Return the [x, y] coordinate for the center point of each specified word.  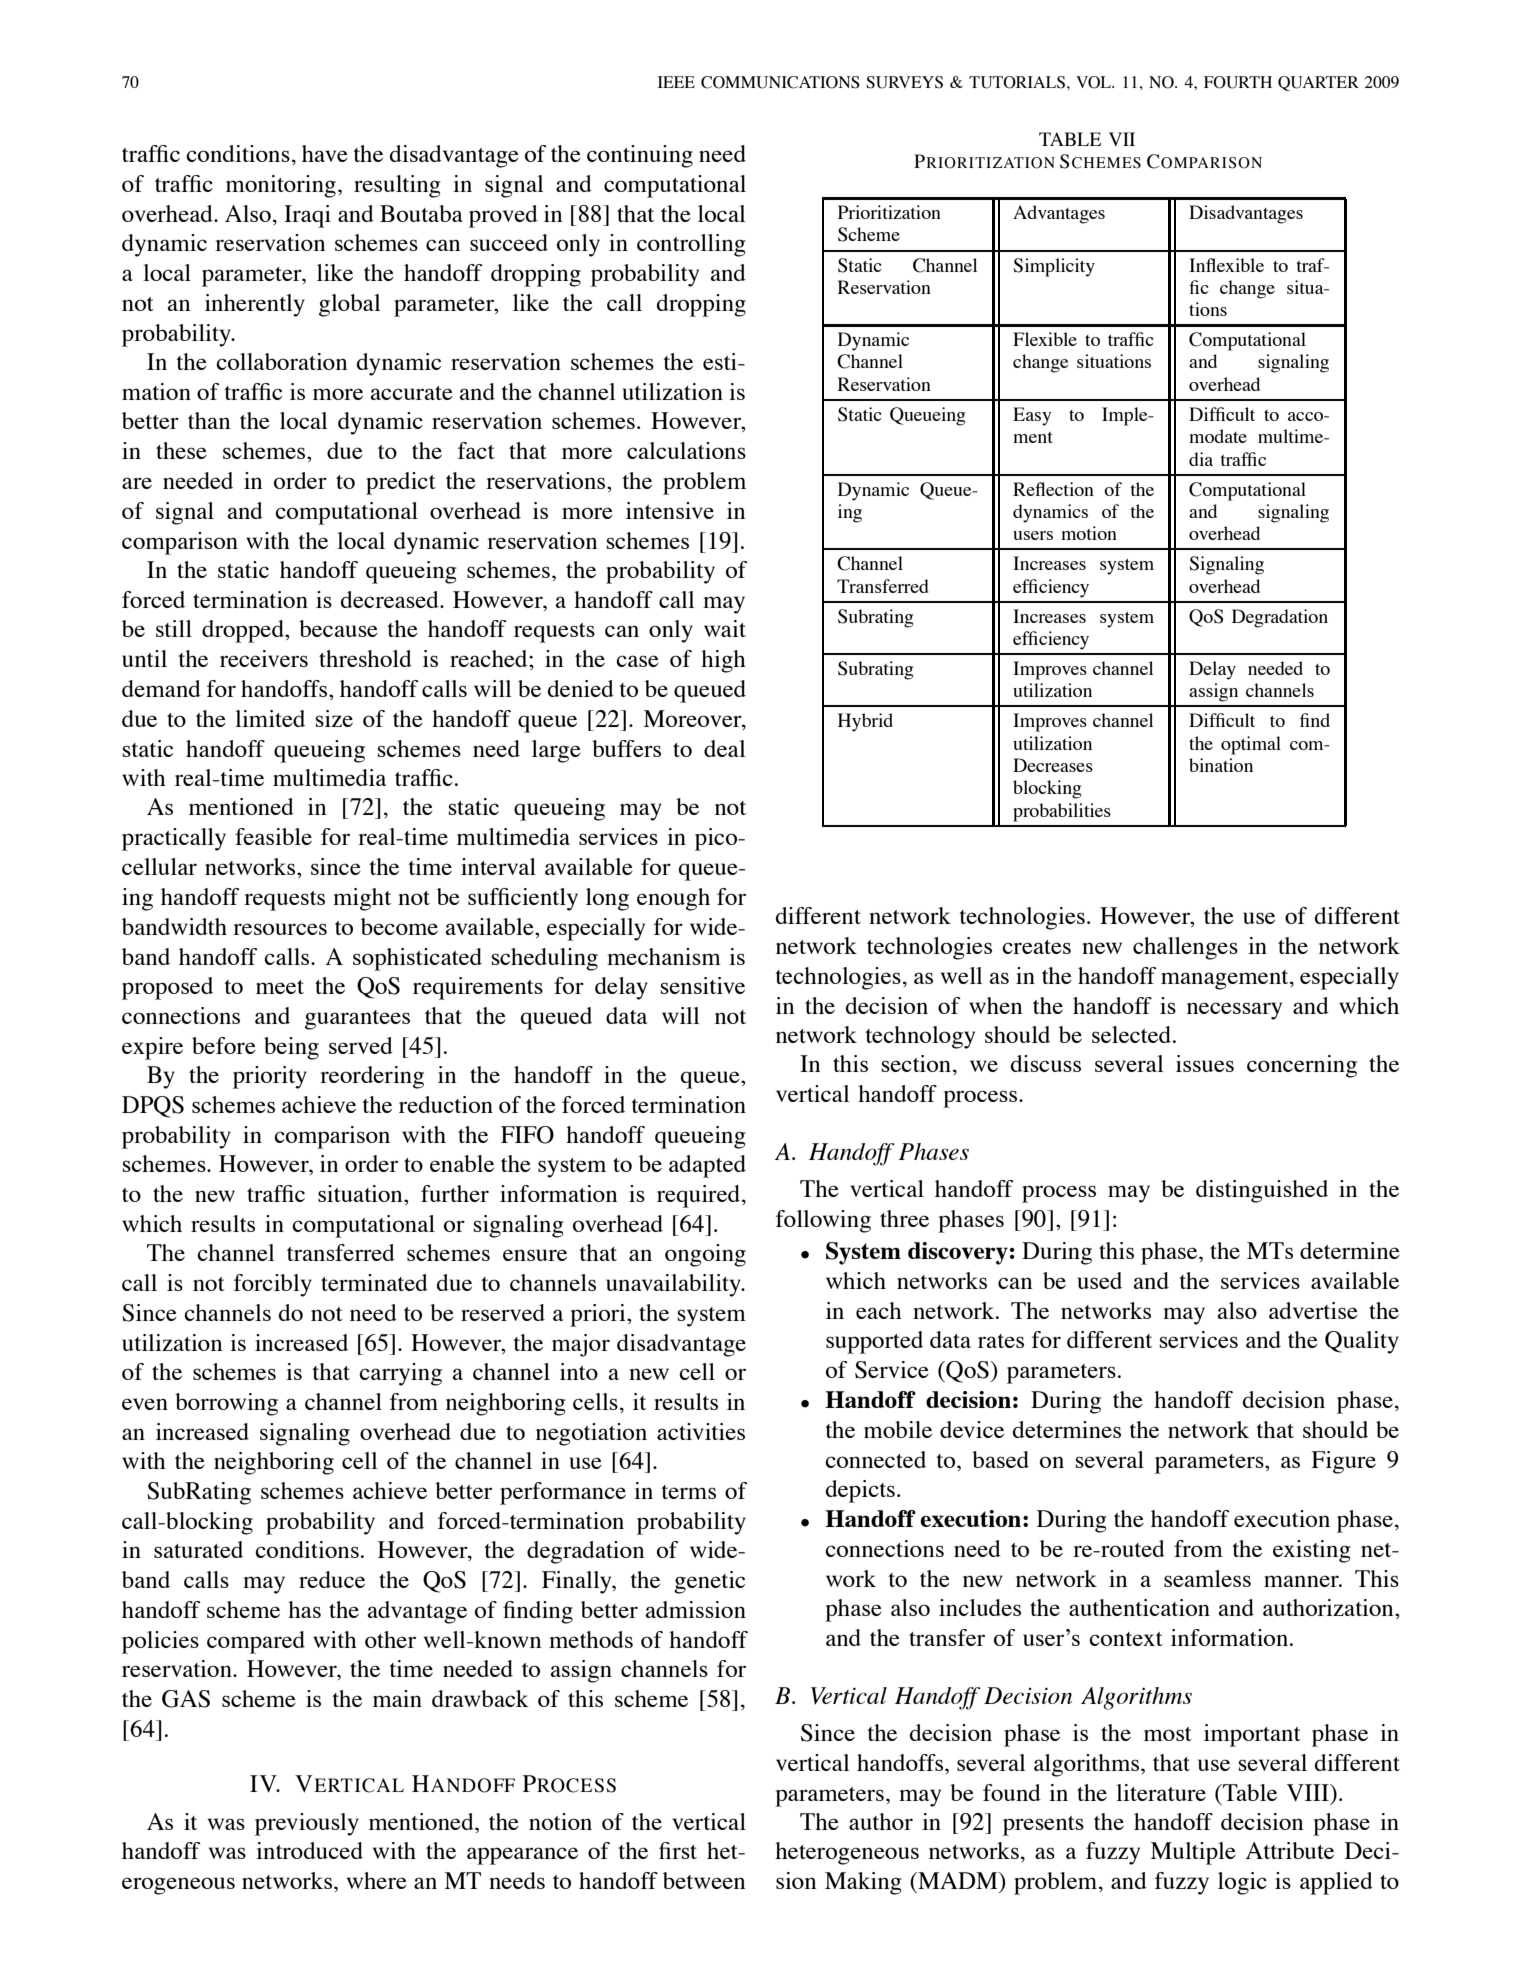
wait [725, 628]
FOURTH [1238, 82]
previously [307, 1824]
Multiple [1193, 1853]
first [678, 1850]
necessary [1234, 1011]
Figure [1343, 1462]
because [338, 628]
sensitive [703, 985]
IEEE [676, 82]
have [325, 153]
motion [1089, 533]
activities [701, 1431]
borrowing [226, 1404]
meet [280, 987]
